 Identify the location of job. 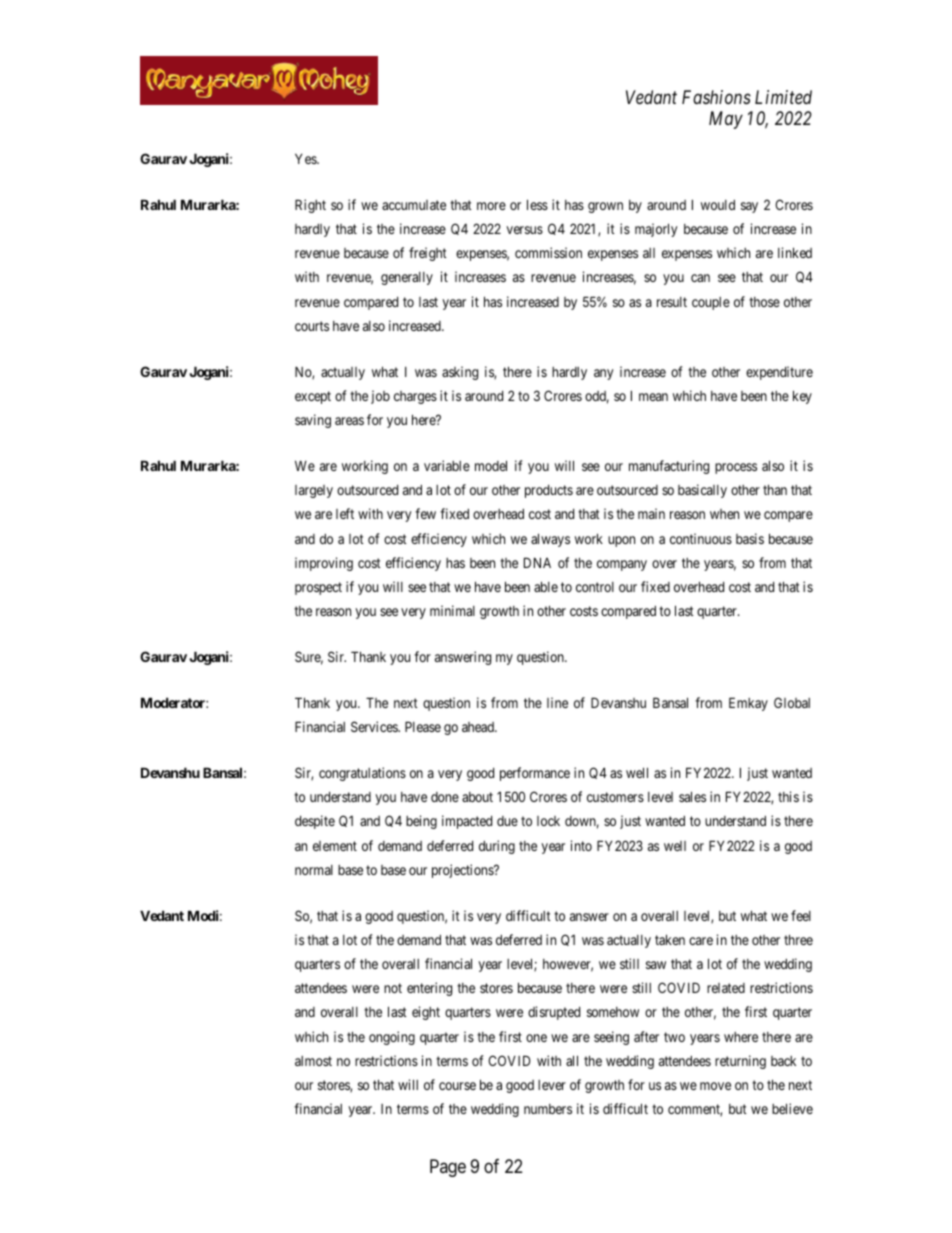
(380, 397).
